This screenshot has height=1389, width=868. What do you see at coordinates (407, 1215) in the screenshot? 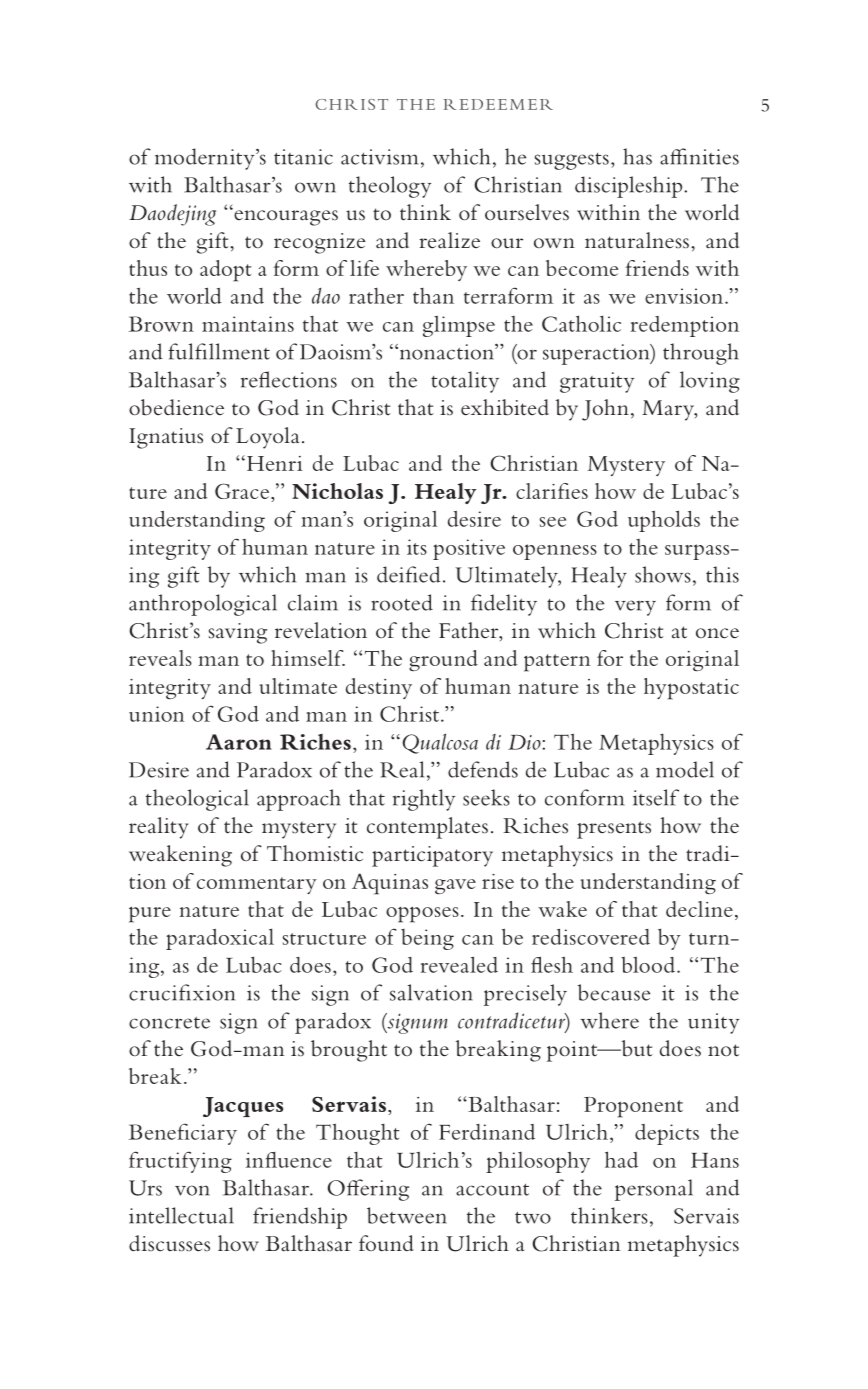
I see `between` at bounding box center [407, 1215].
